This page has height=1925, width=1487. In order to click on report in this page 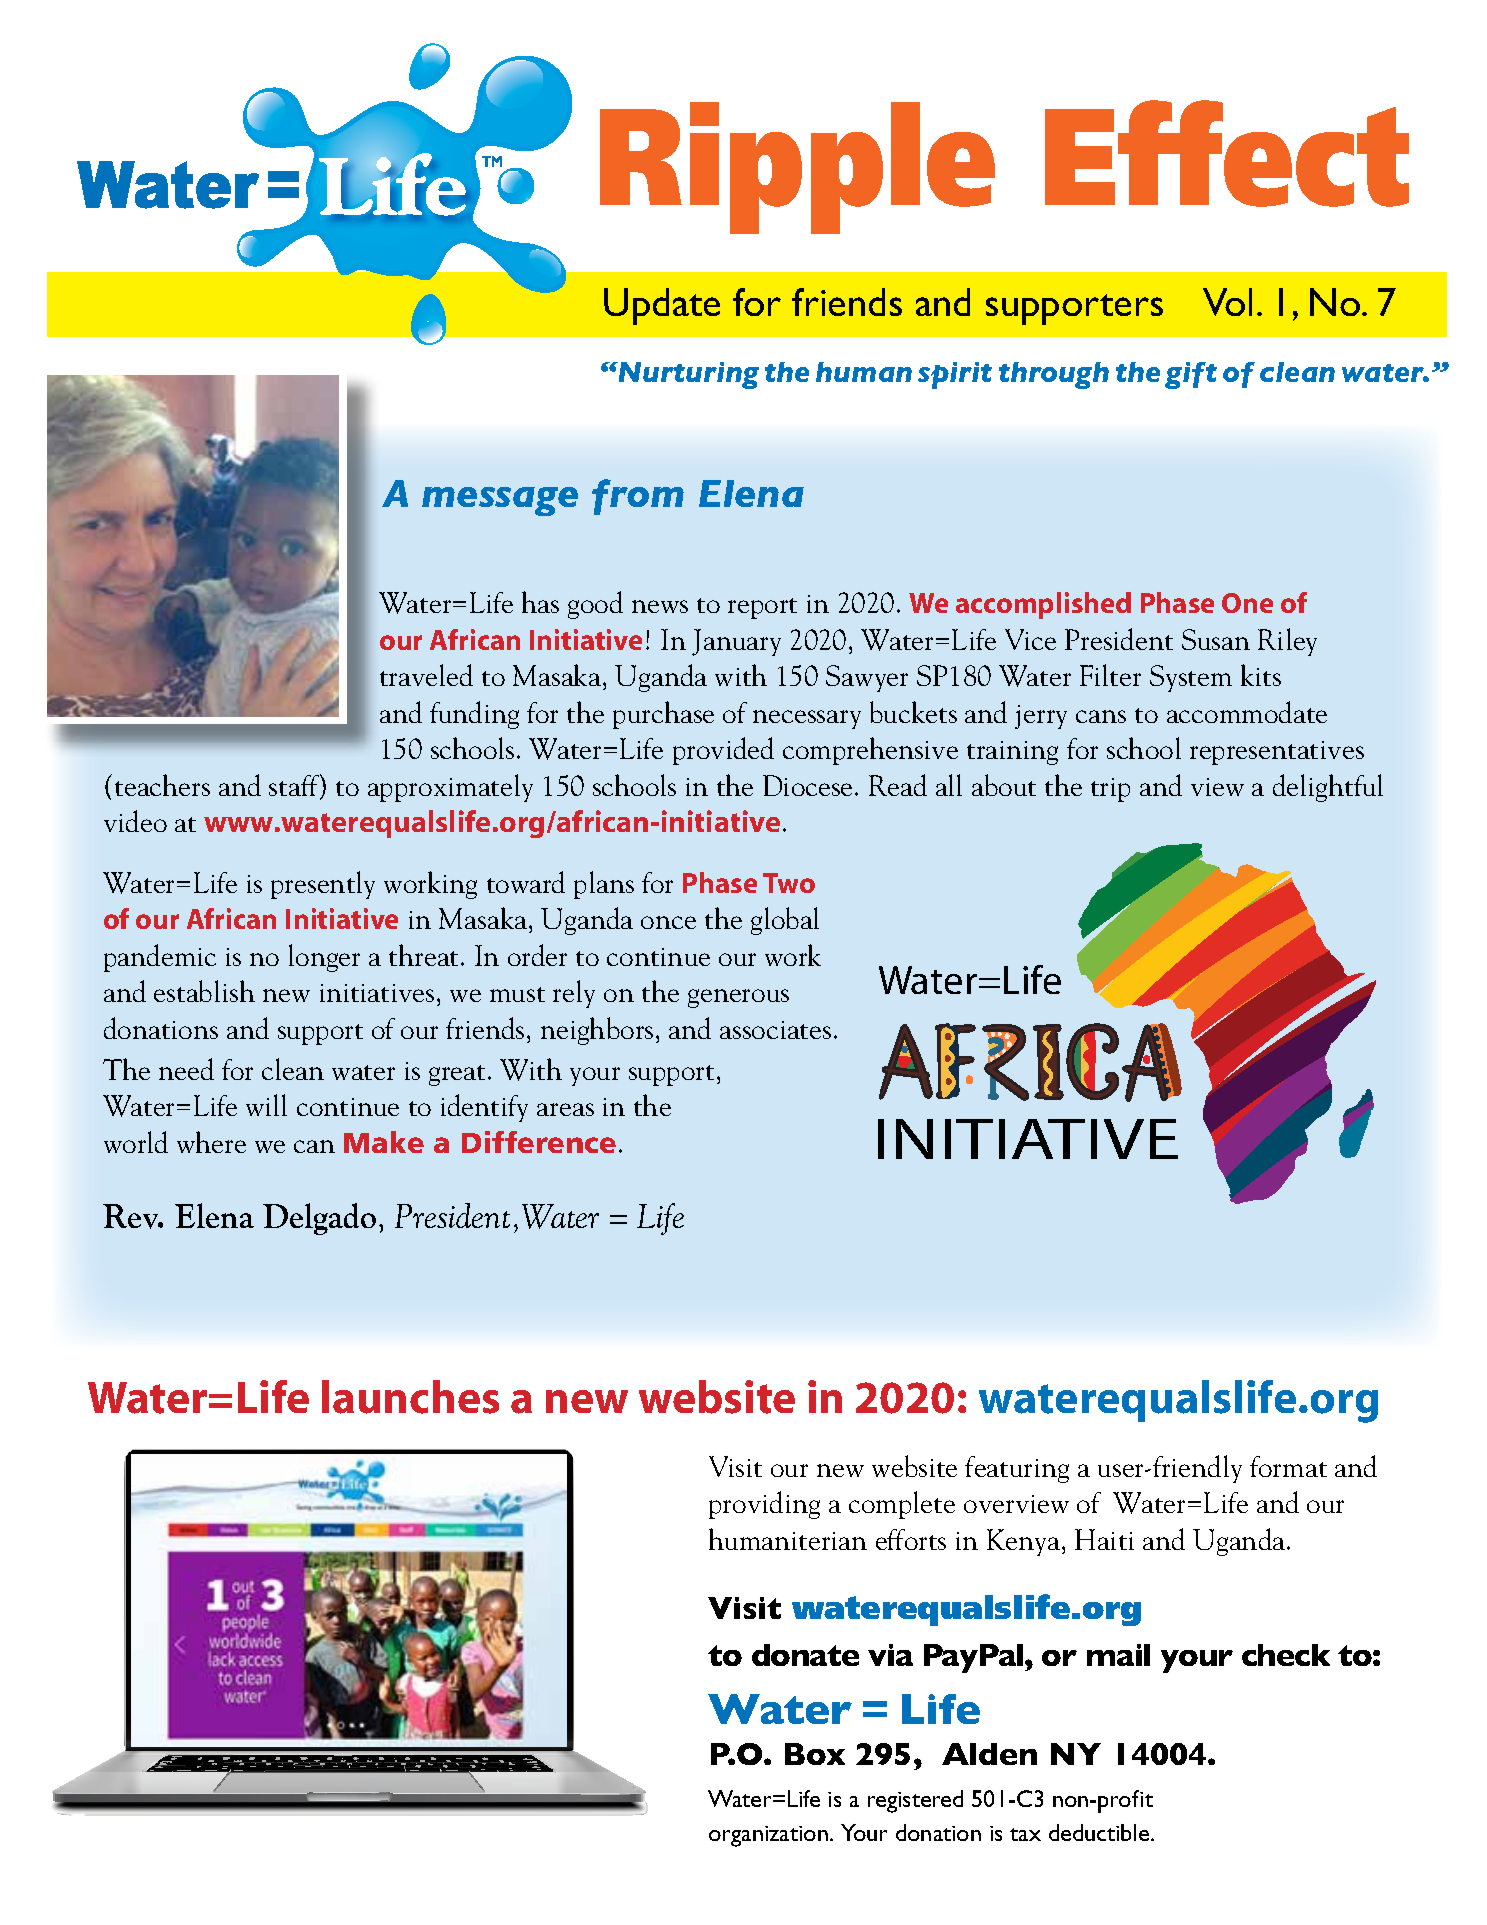, I will do `click(762, 608)`.
